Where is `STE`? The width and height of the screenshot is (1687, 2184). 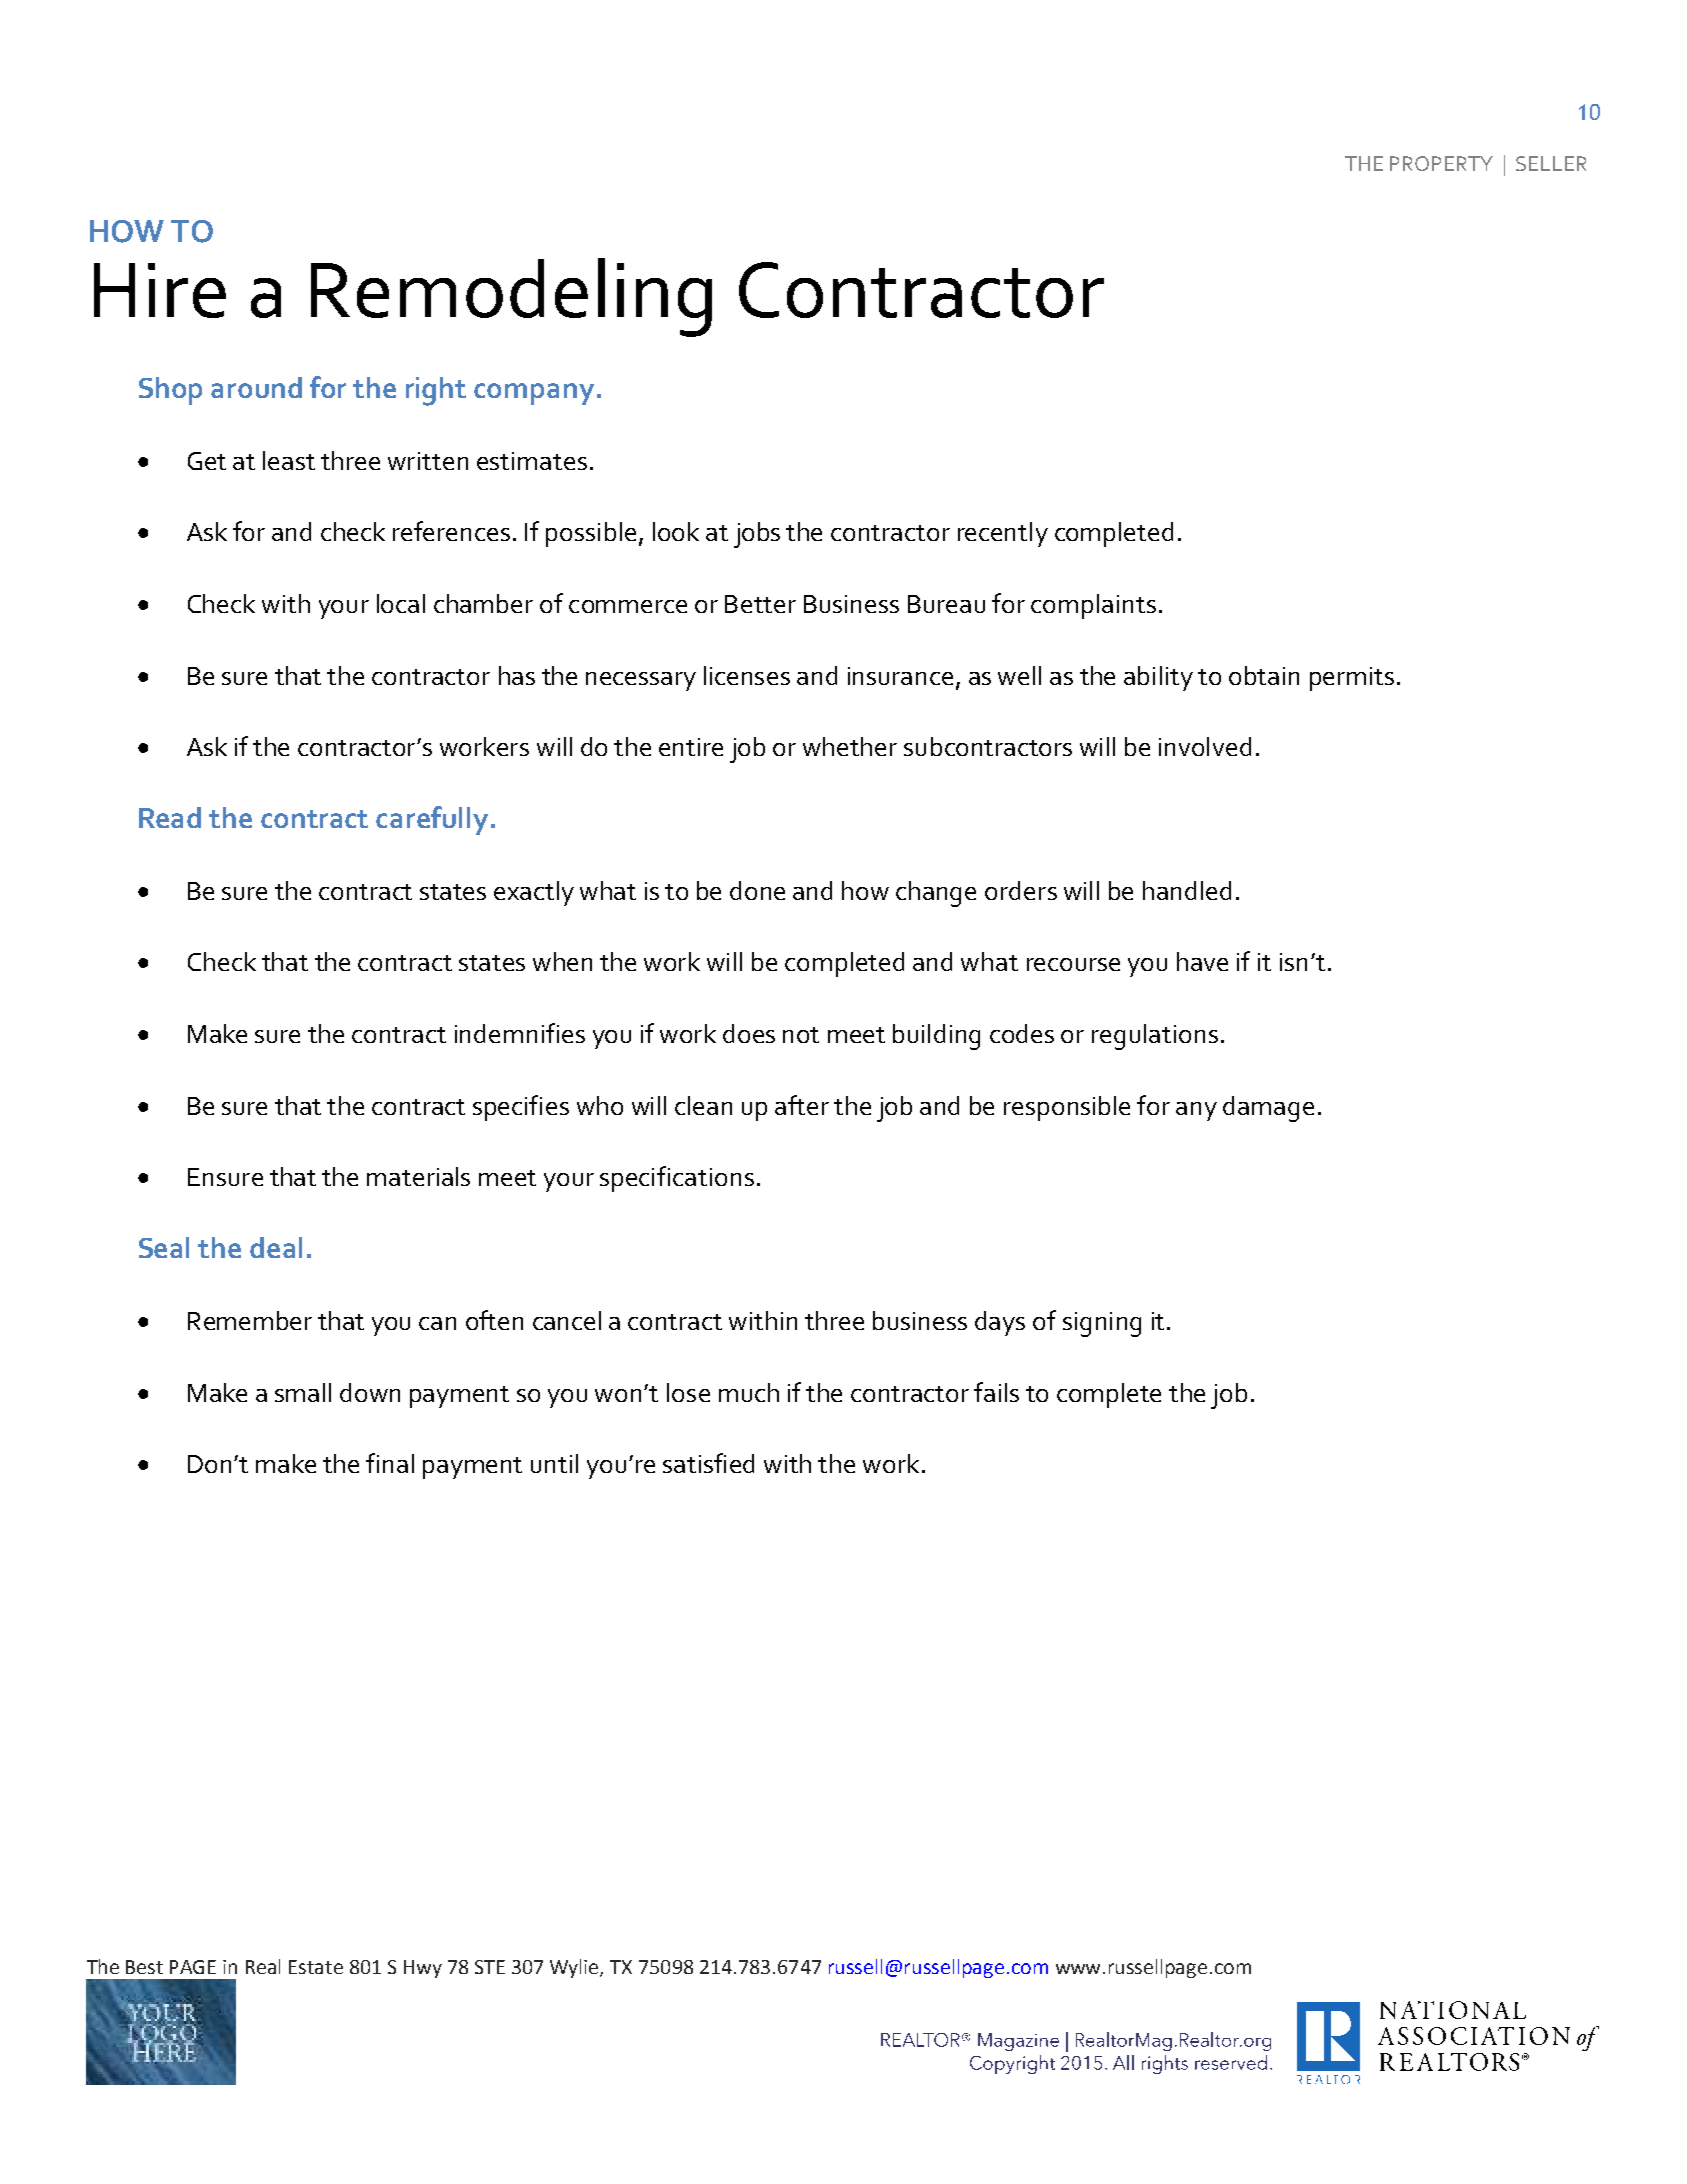
STE is located at coordinates (490, 1967).
